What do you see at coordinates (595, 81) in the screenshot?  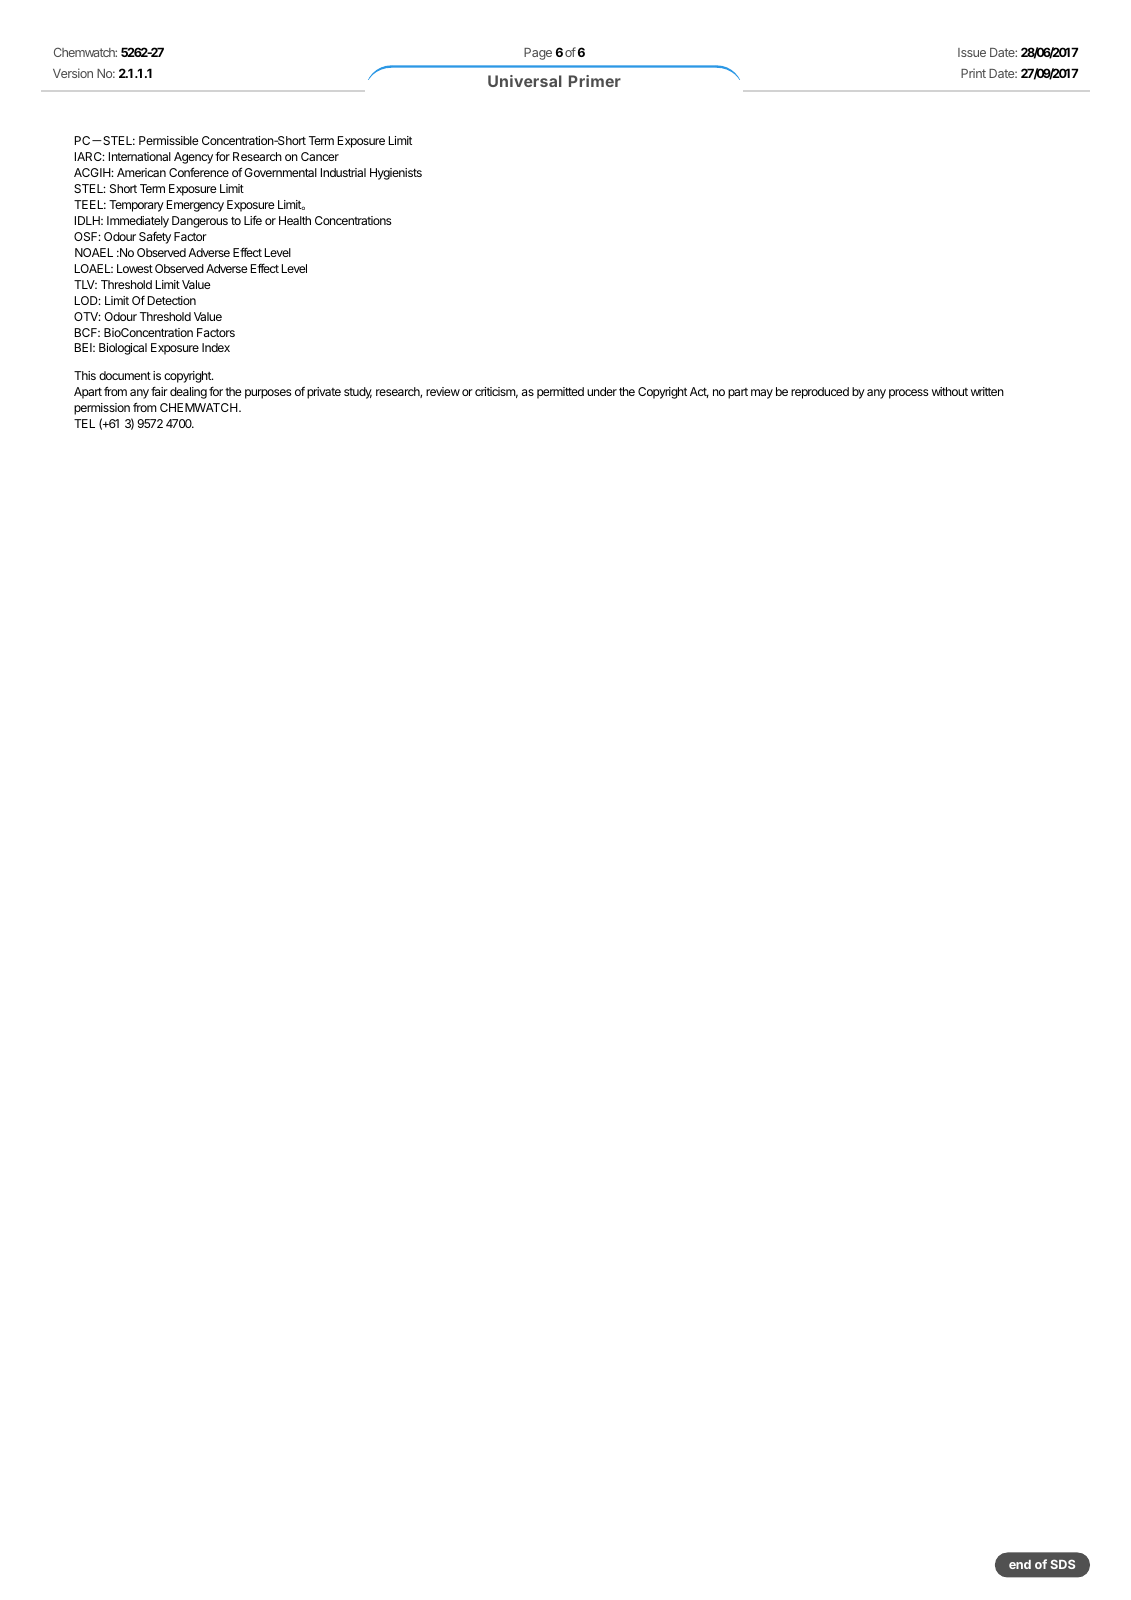 I see `Primer` at bounding box center [595, 81].
